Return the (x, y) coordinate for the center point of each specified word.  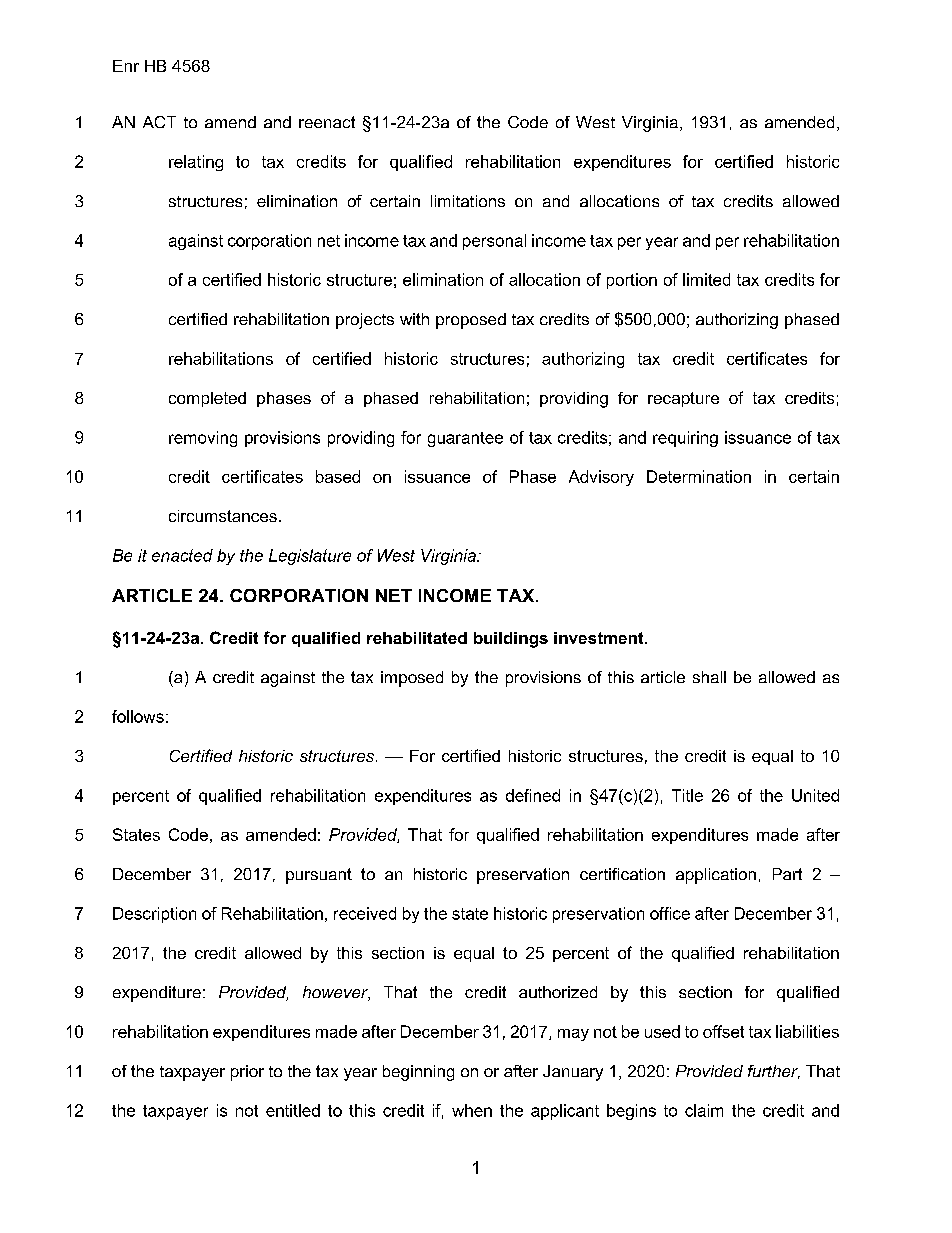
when (472, 1110)
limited (706, 279)
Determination (699, 476)
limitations (468, 201)
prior (247, 1073)
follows (138, 716)
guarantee (465, 439)
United (815, 795)
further (774, 1072)
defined (533, 795)
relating (196, 163)
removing (203, 439)
